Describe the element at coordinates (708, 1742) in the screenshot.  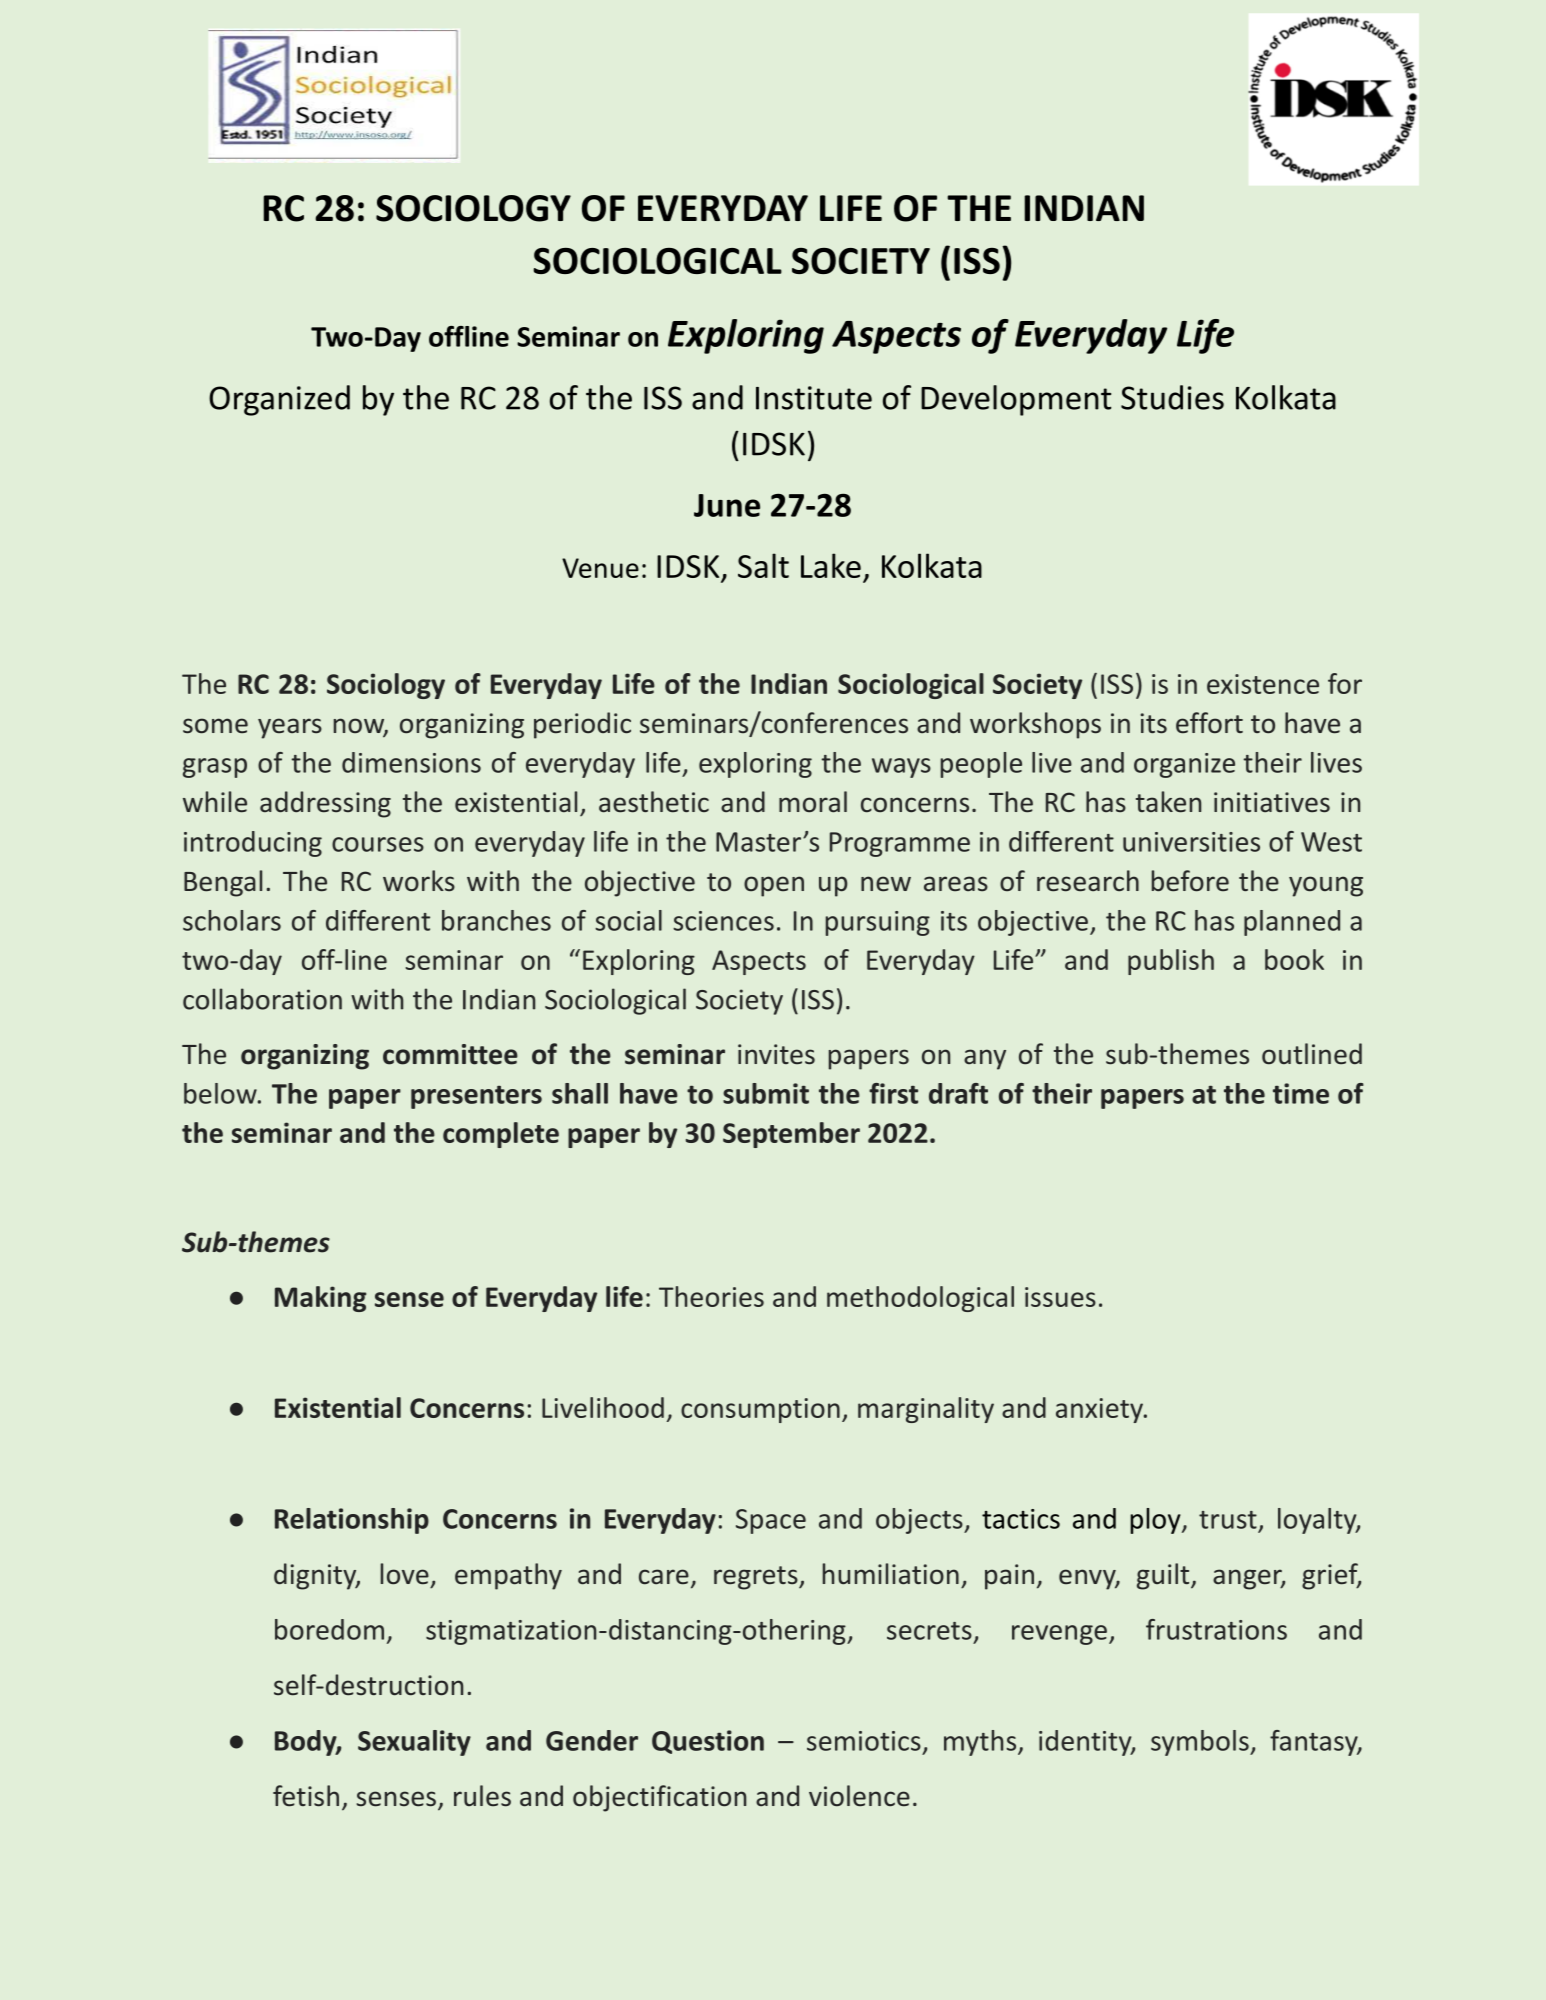
I see `Question` at that location.
